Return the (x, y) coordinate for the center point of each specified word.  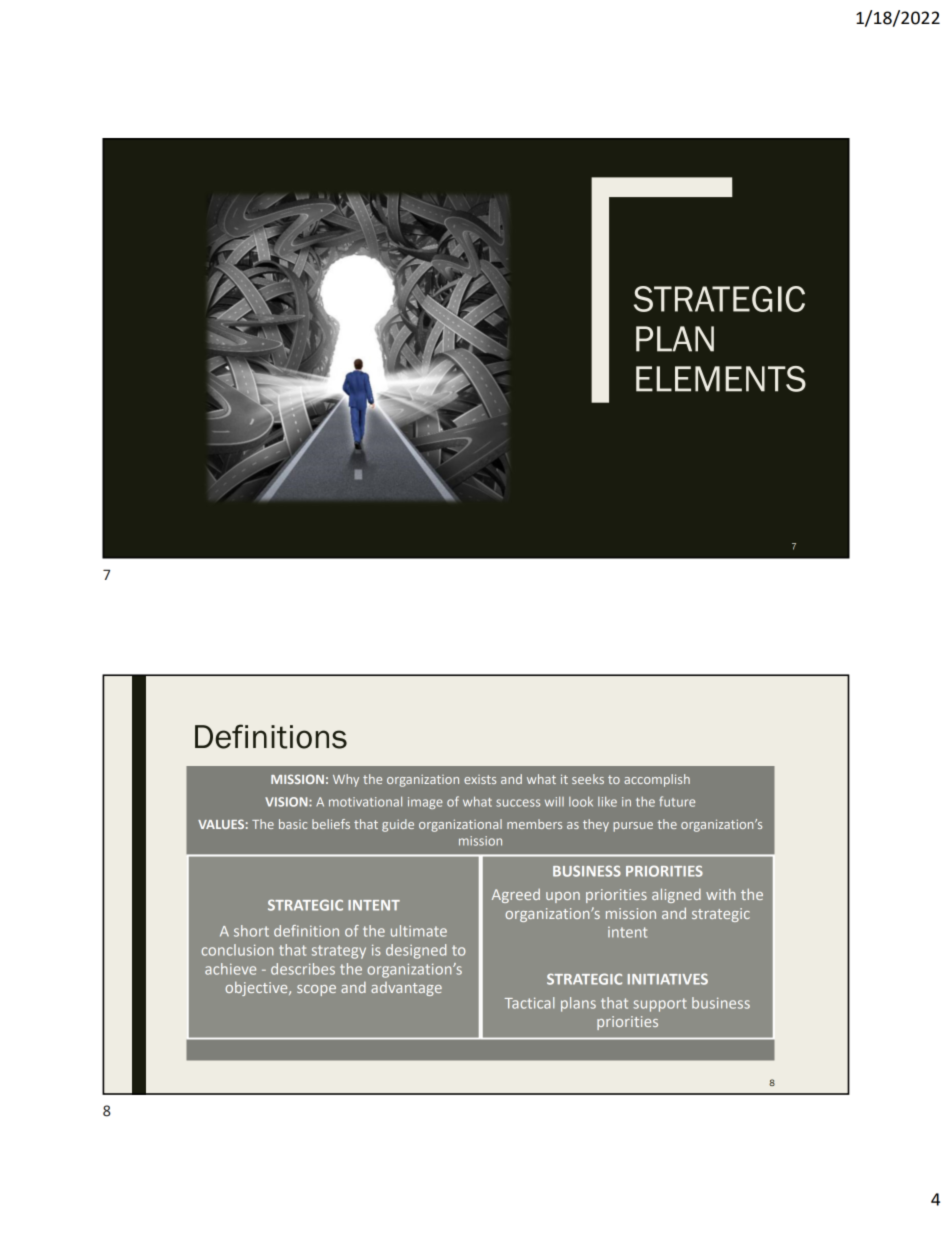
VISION (287, 802)
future (677, 801)
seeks (588, 779)
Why (346, 780)
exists (480, 779)
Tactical (530, 1003)
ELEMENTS (721, 379)
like (607, 802)
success (518, 803)
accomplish (657, 780)
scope (316, 990)
